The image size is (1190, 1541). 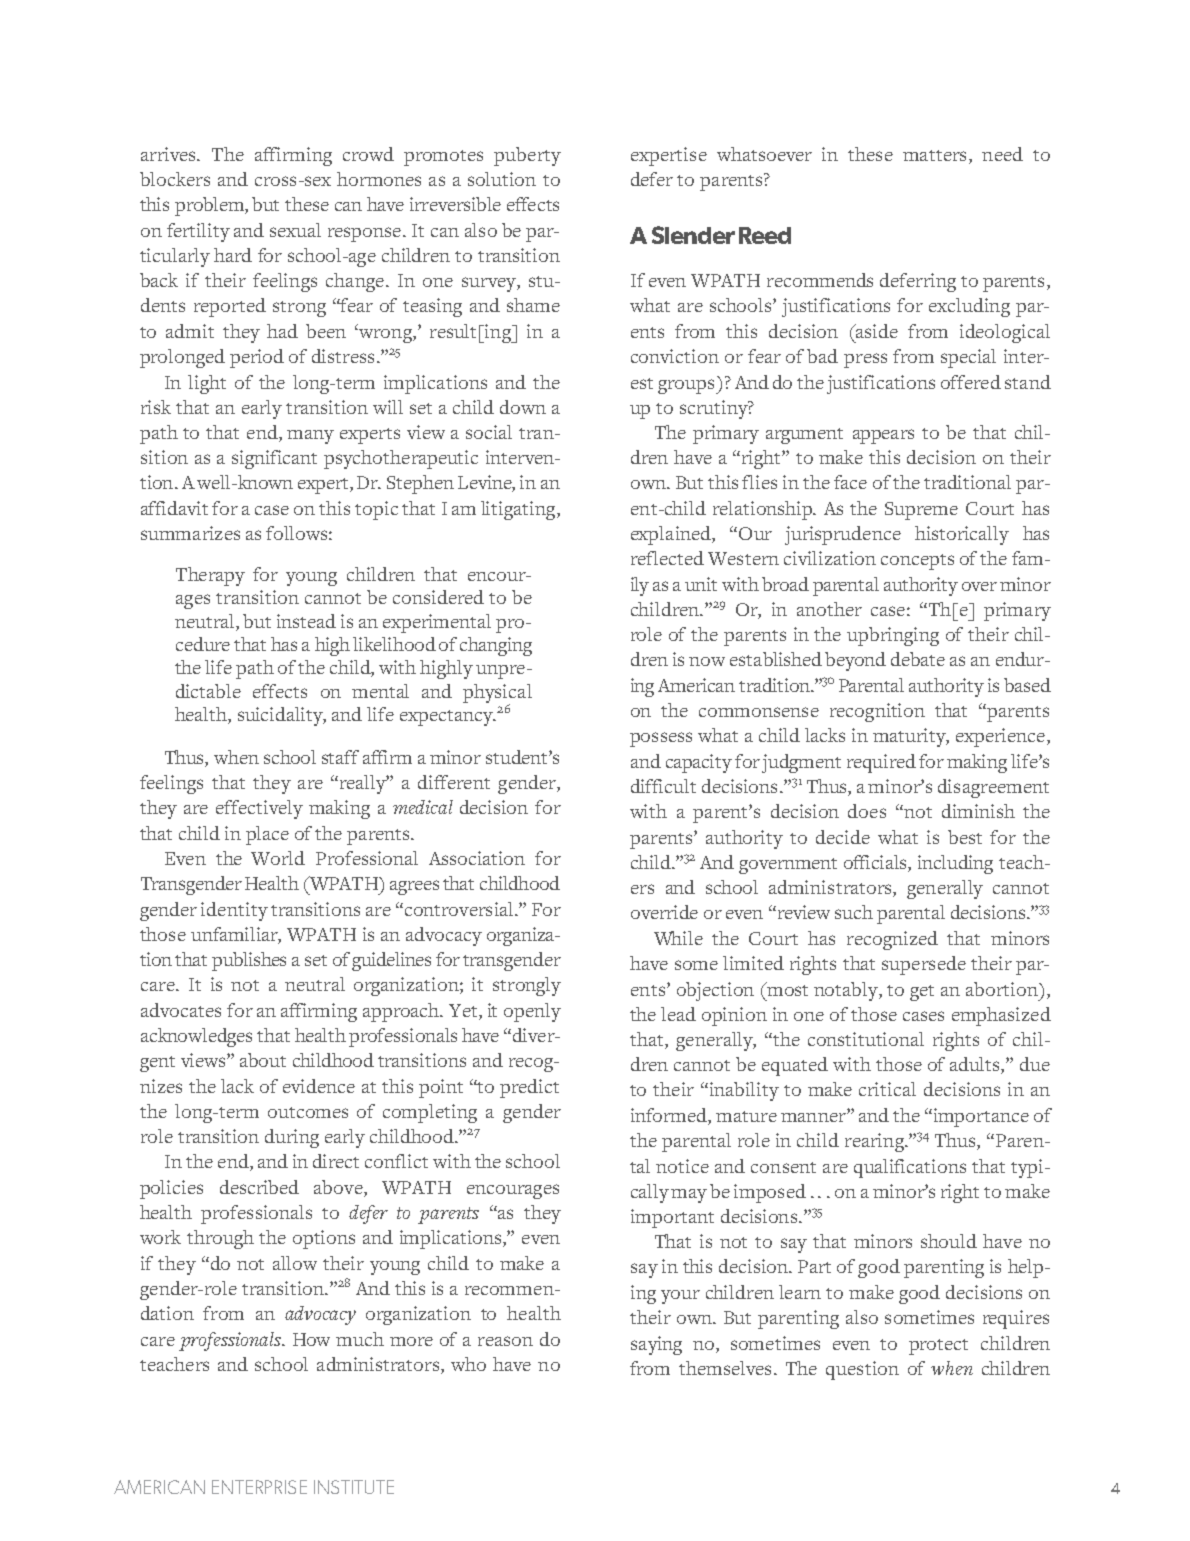 What do you see at coordinates (921, 511) in the screenshot?
I see `Supreme` at bounding box center [921, 511].
